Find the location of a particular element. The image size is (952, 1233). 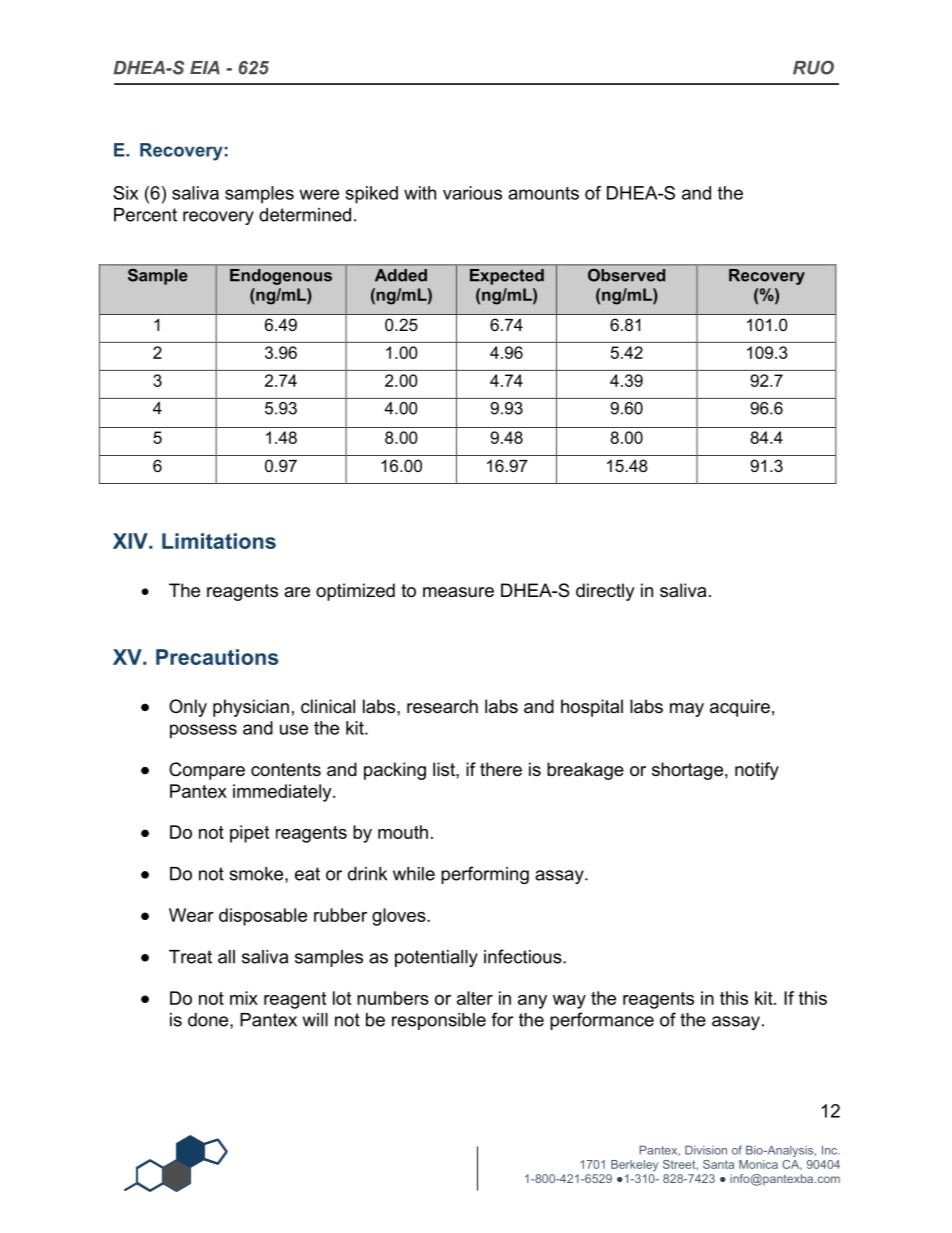

amounts is located at coordinates (543, 193).
